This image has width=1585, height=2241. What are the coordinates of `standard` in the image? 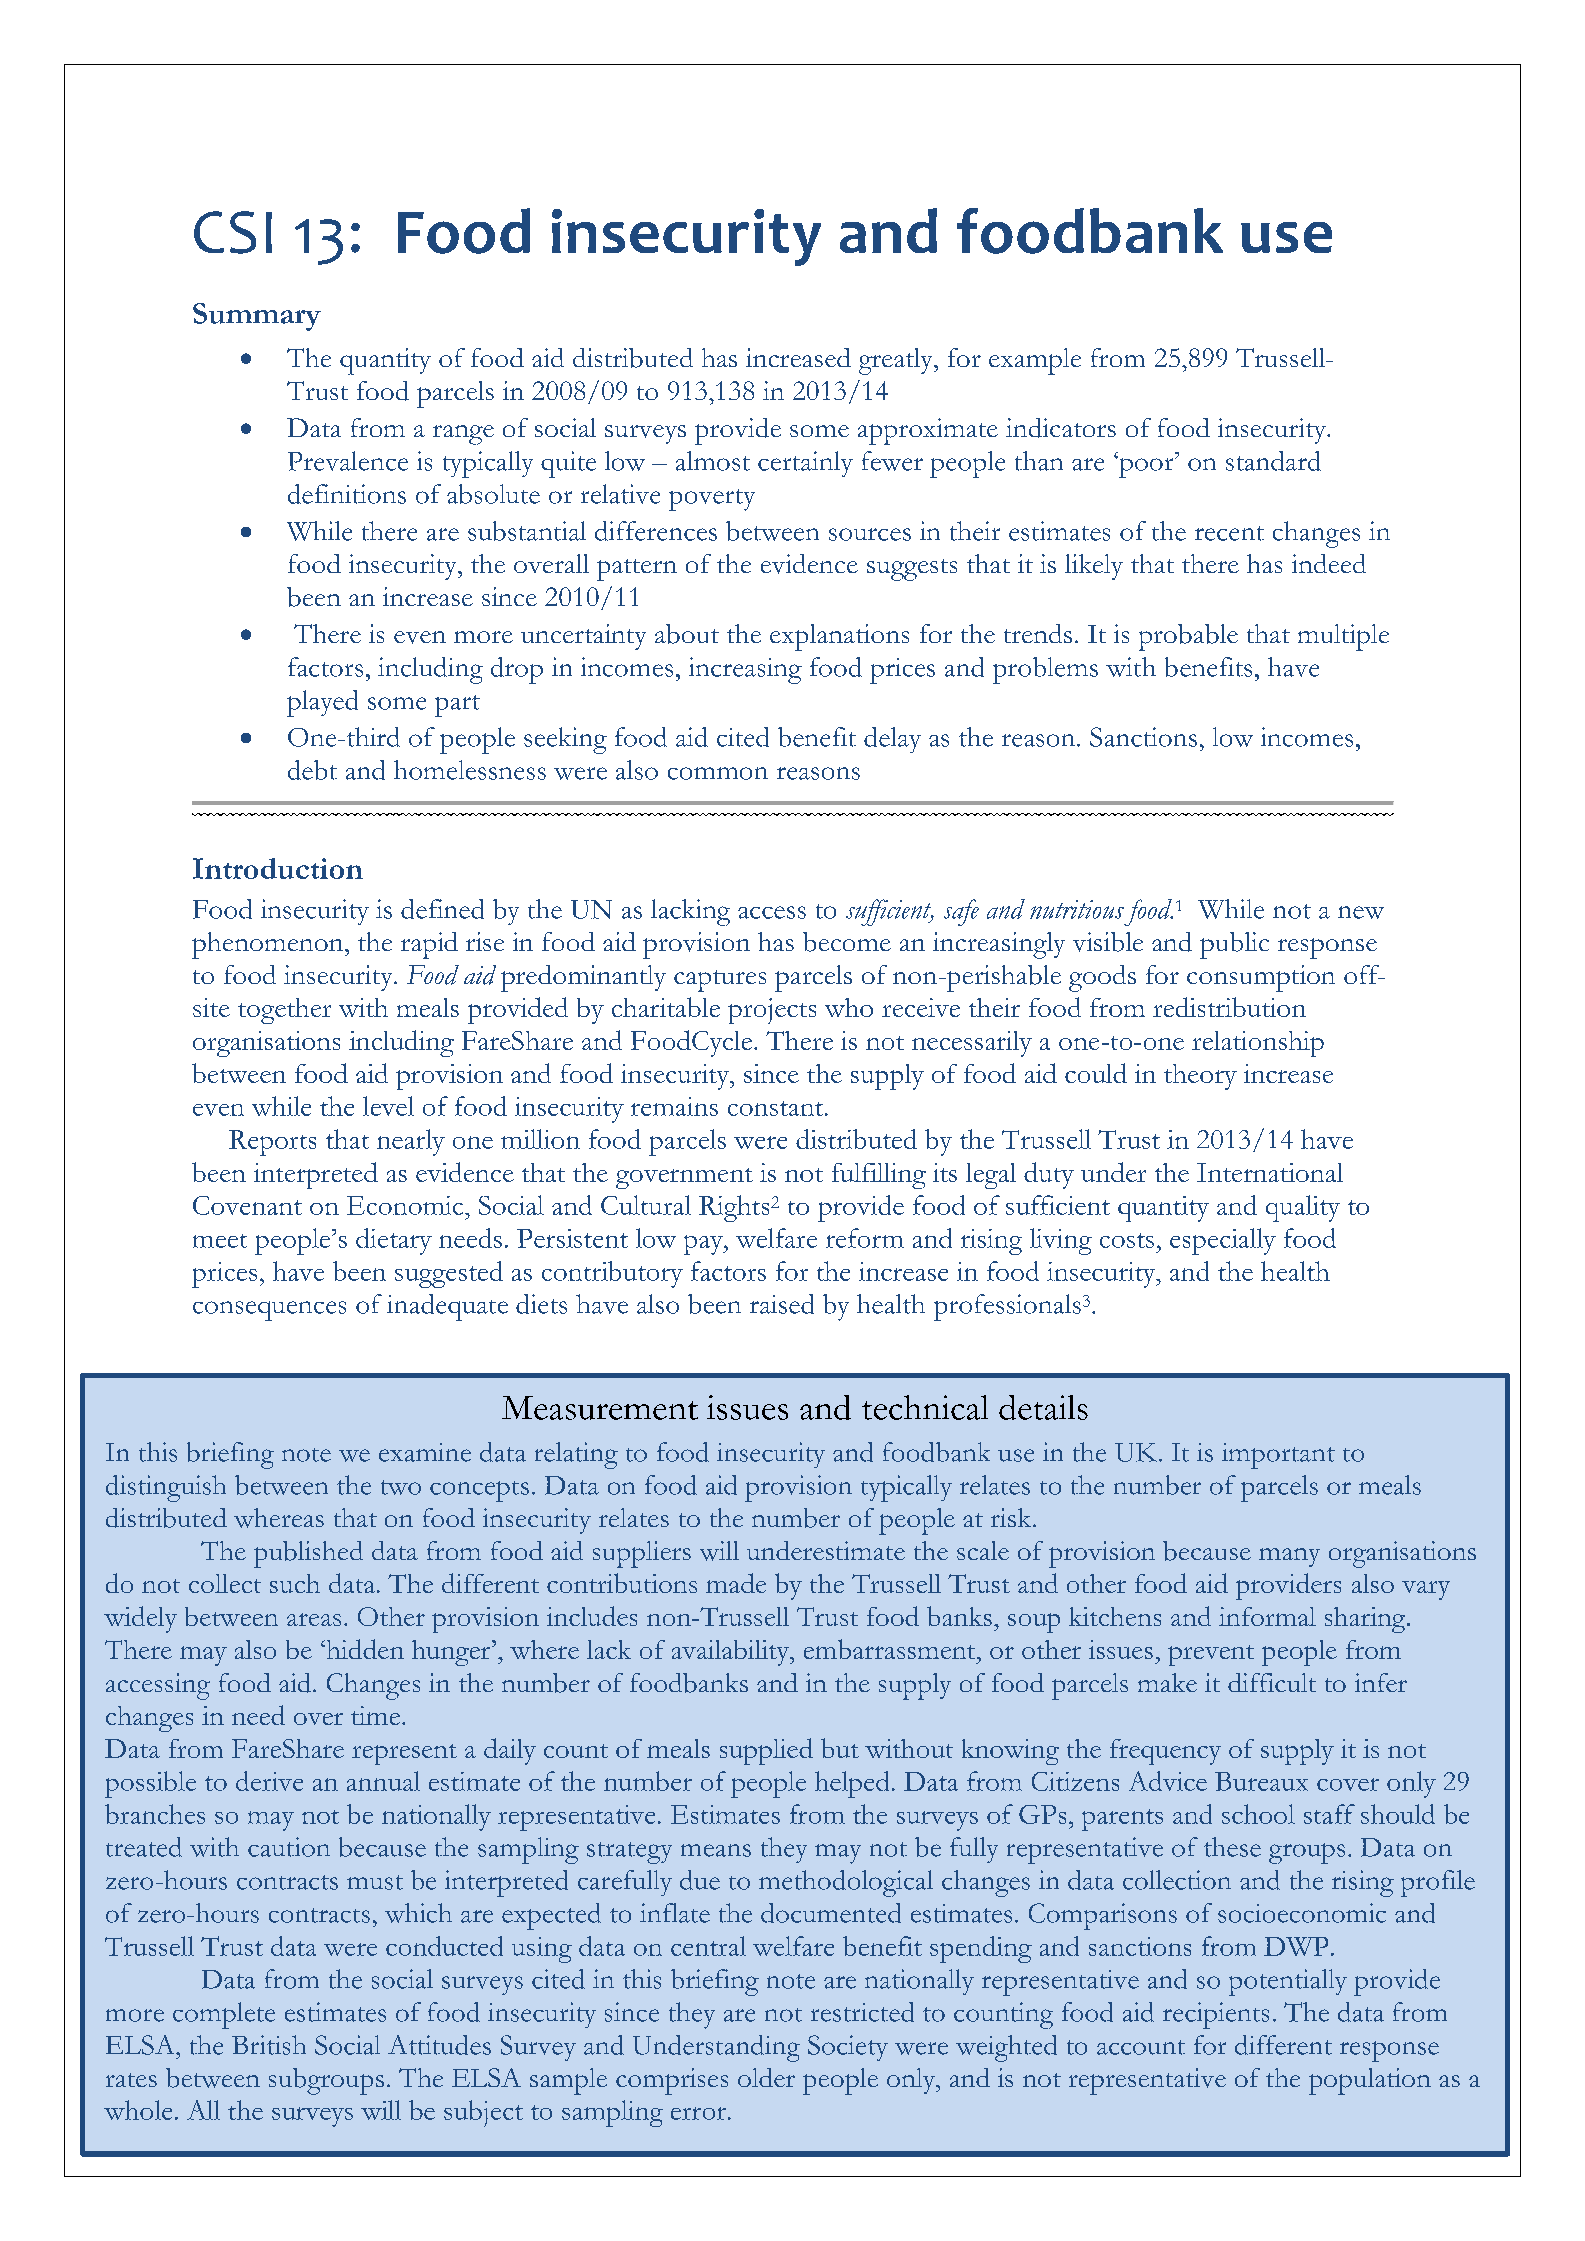 It's located at (1273, 461).
